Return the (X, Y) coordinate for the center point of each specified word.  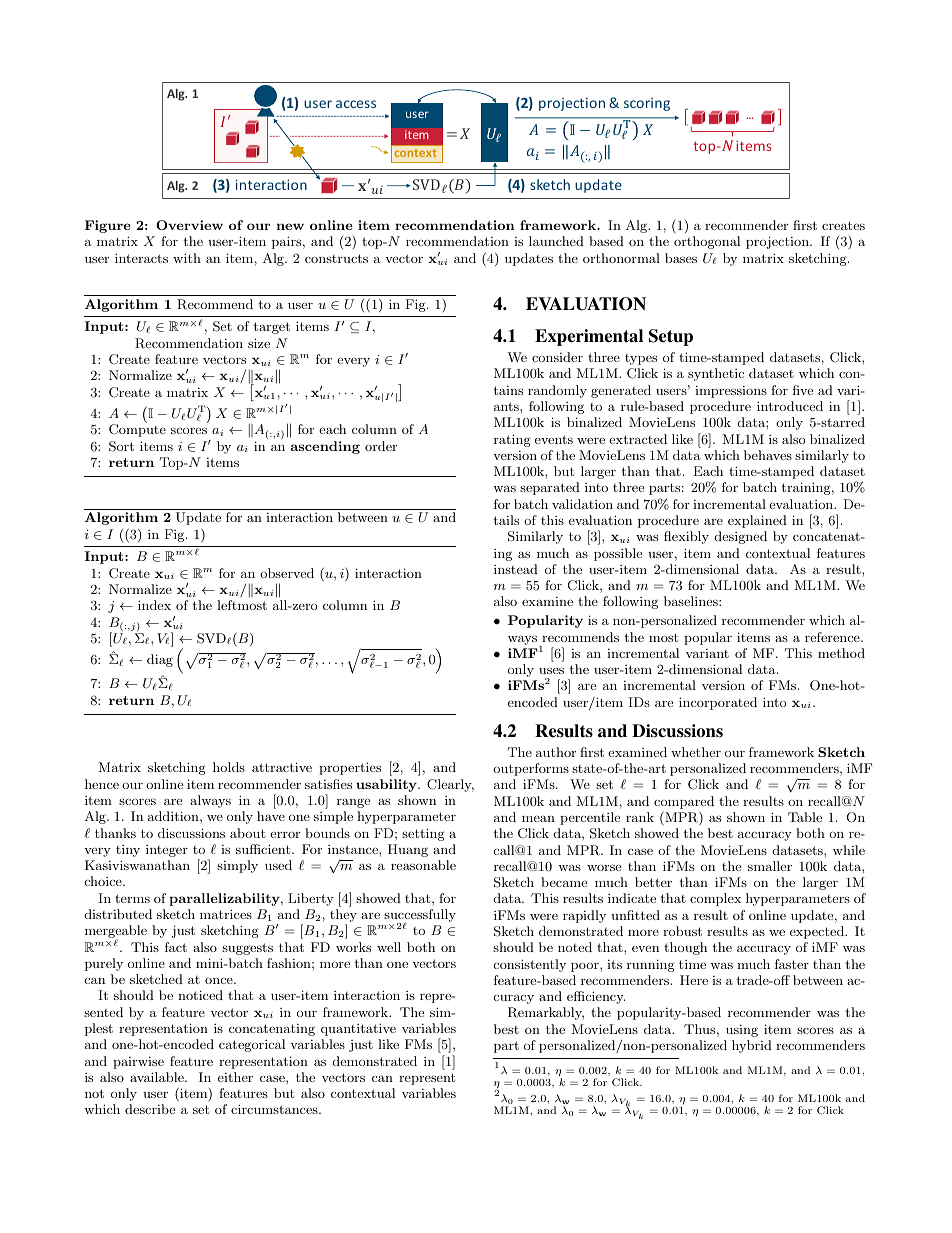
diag (160, 660)
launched (556, 241)
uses (551, 670)
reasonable (423, 865)
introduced (790, 406)
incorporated (718, 703)
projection (778, 242)
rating (512, 440)
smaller (770, 866)
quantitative (358, 1029)
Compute (137, 430)
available (158, 1077)
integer (167, 851)
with (187, 258)
